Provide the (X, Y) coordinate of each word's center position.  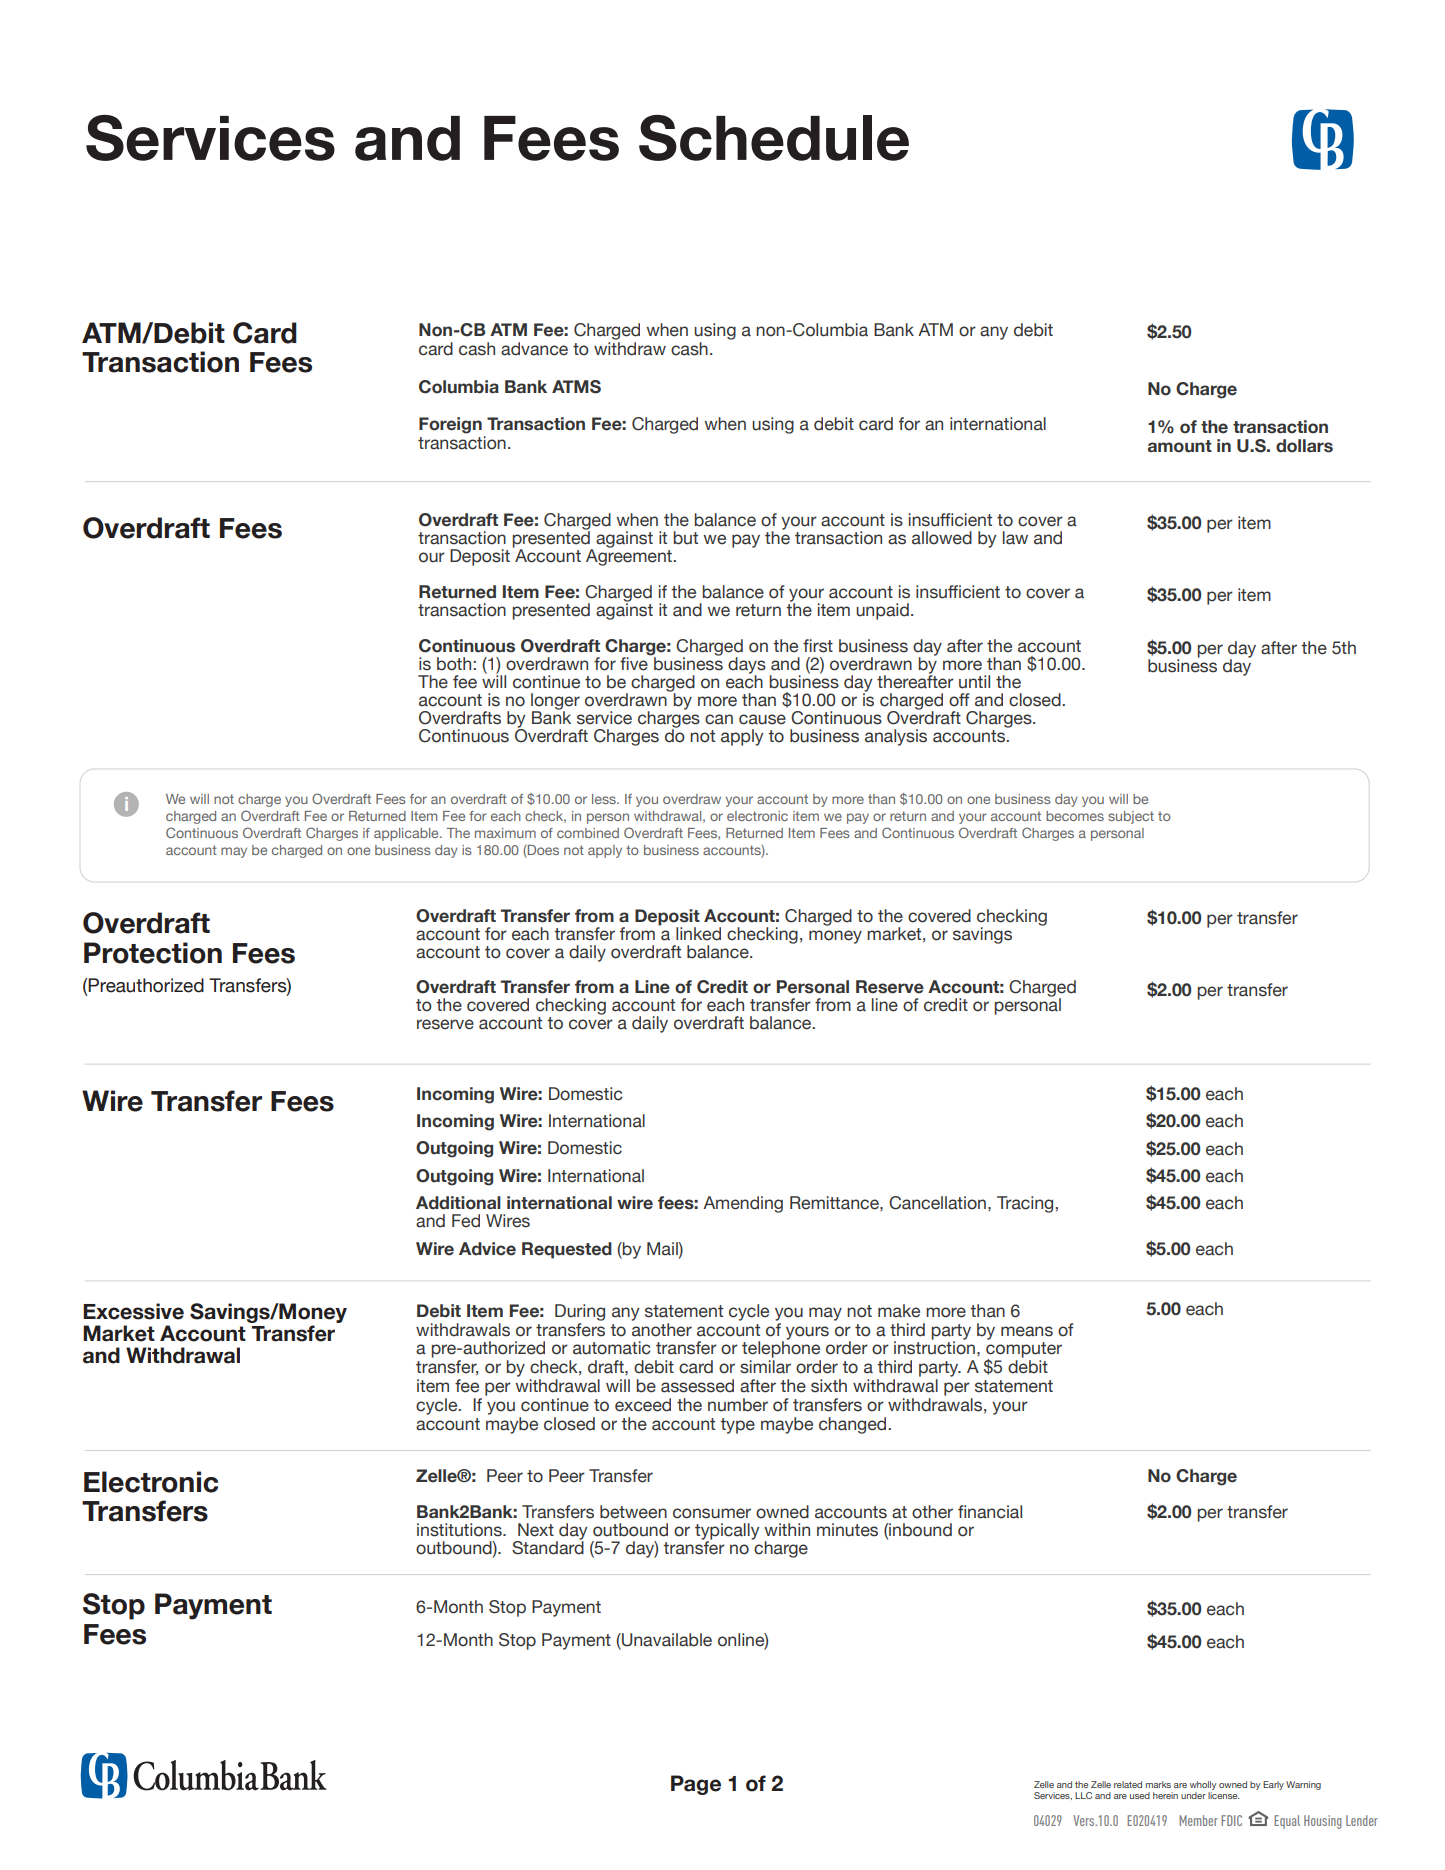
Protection (153, 953)
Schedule (774, 138)
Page (696, 1785)
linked (698, 934)
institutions (460, 1530)
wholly (1203, 1785)
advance (534, 349)
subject (1131, 817)
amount (1180, 446)
